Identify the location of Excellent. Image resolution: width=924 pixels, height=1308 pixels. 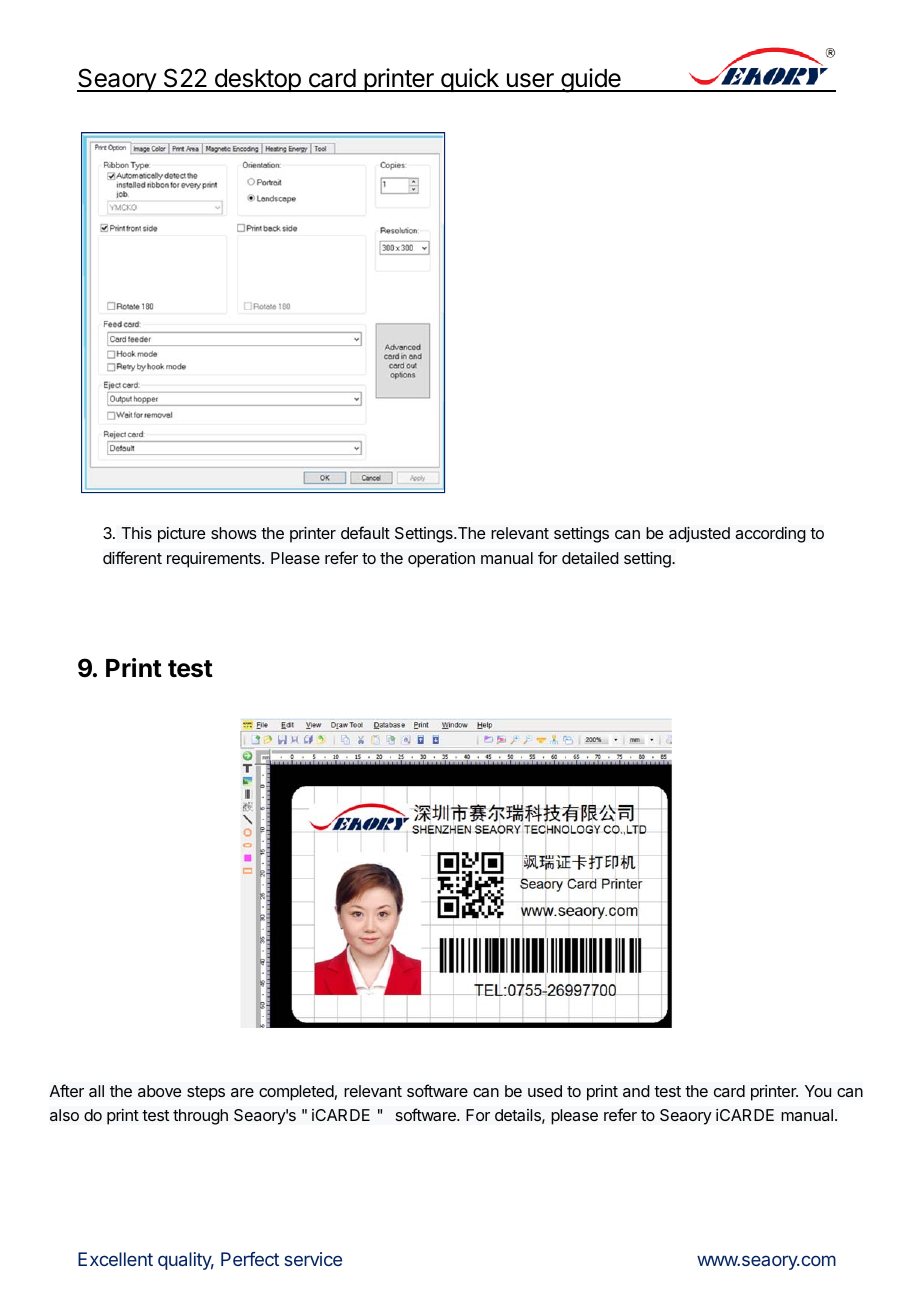
(115, 1259).
